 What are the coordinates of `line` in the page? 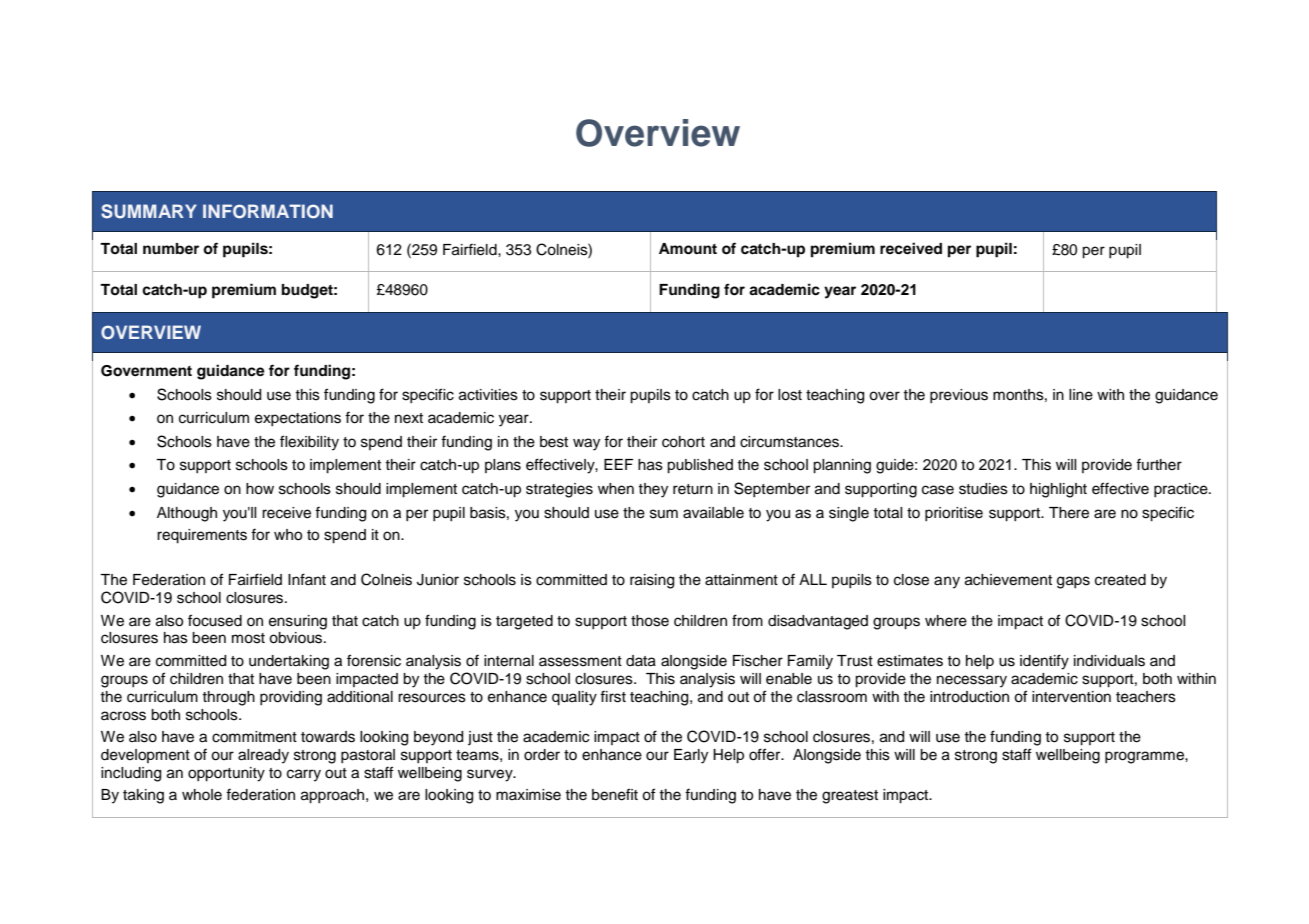 It's located at (1081, 395).
